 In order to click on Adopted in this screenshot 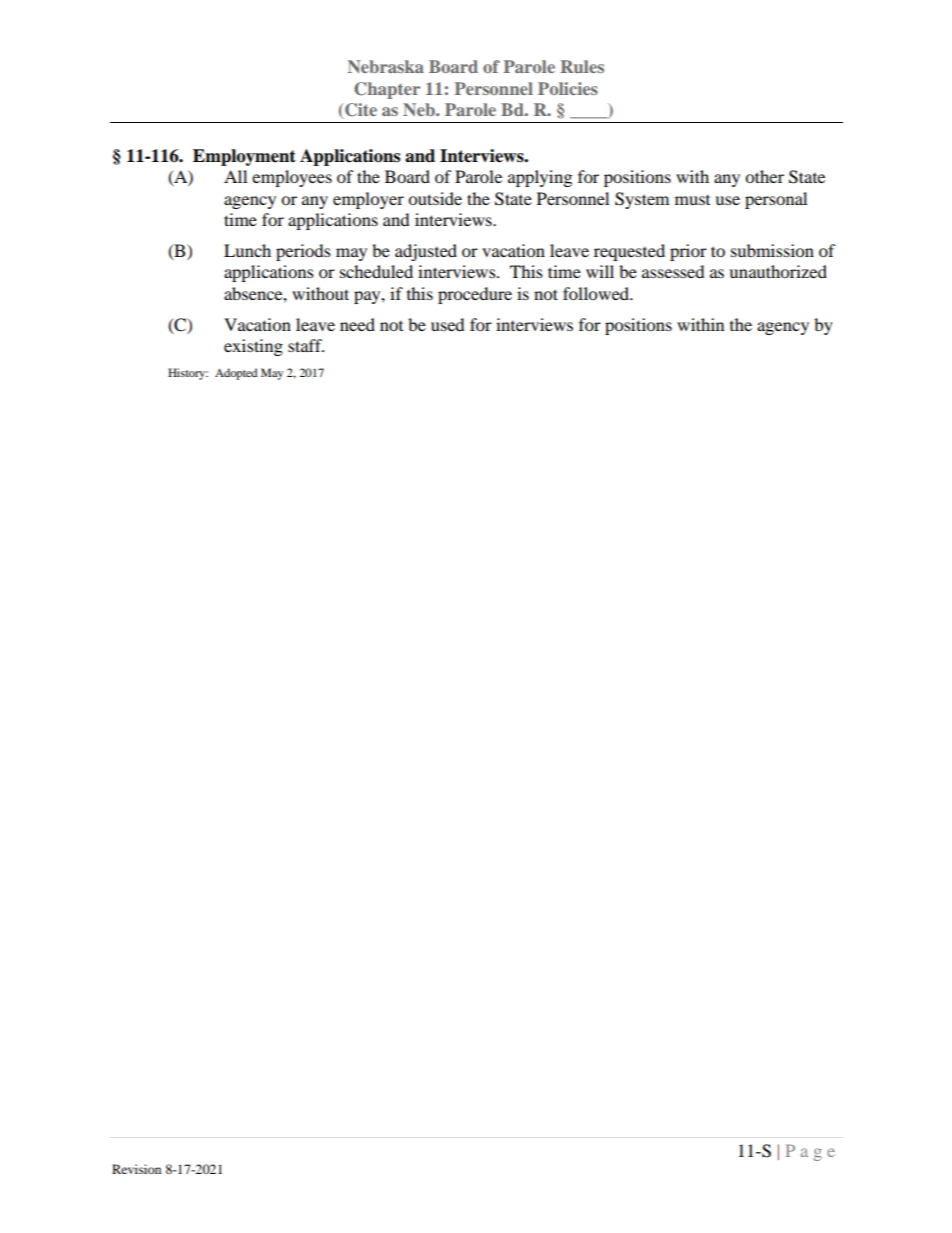, I will do `click(236, 374)`.
